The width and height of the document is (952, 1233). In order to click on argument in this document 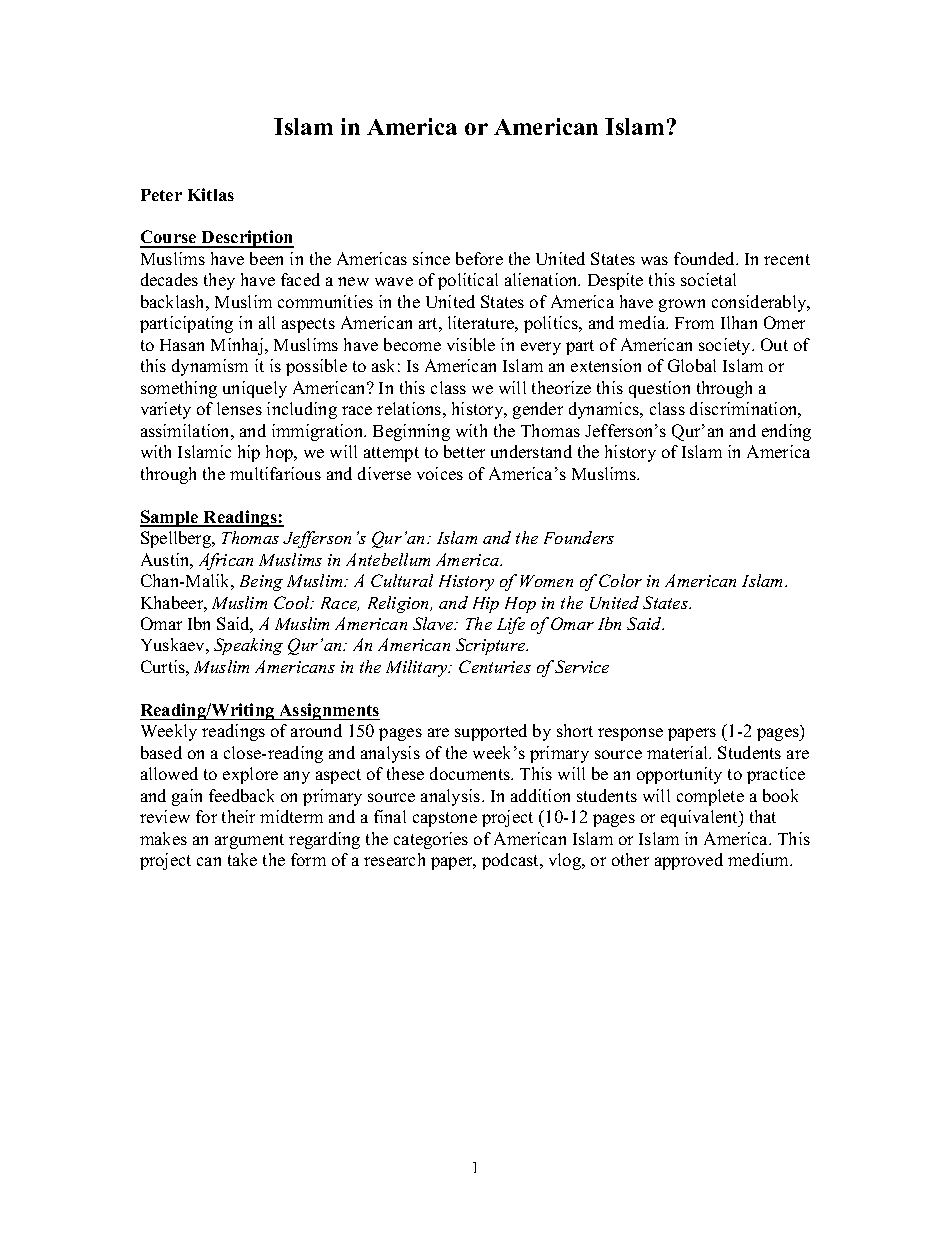, I will do `click(249, 841)`.
